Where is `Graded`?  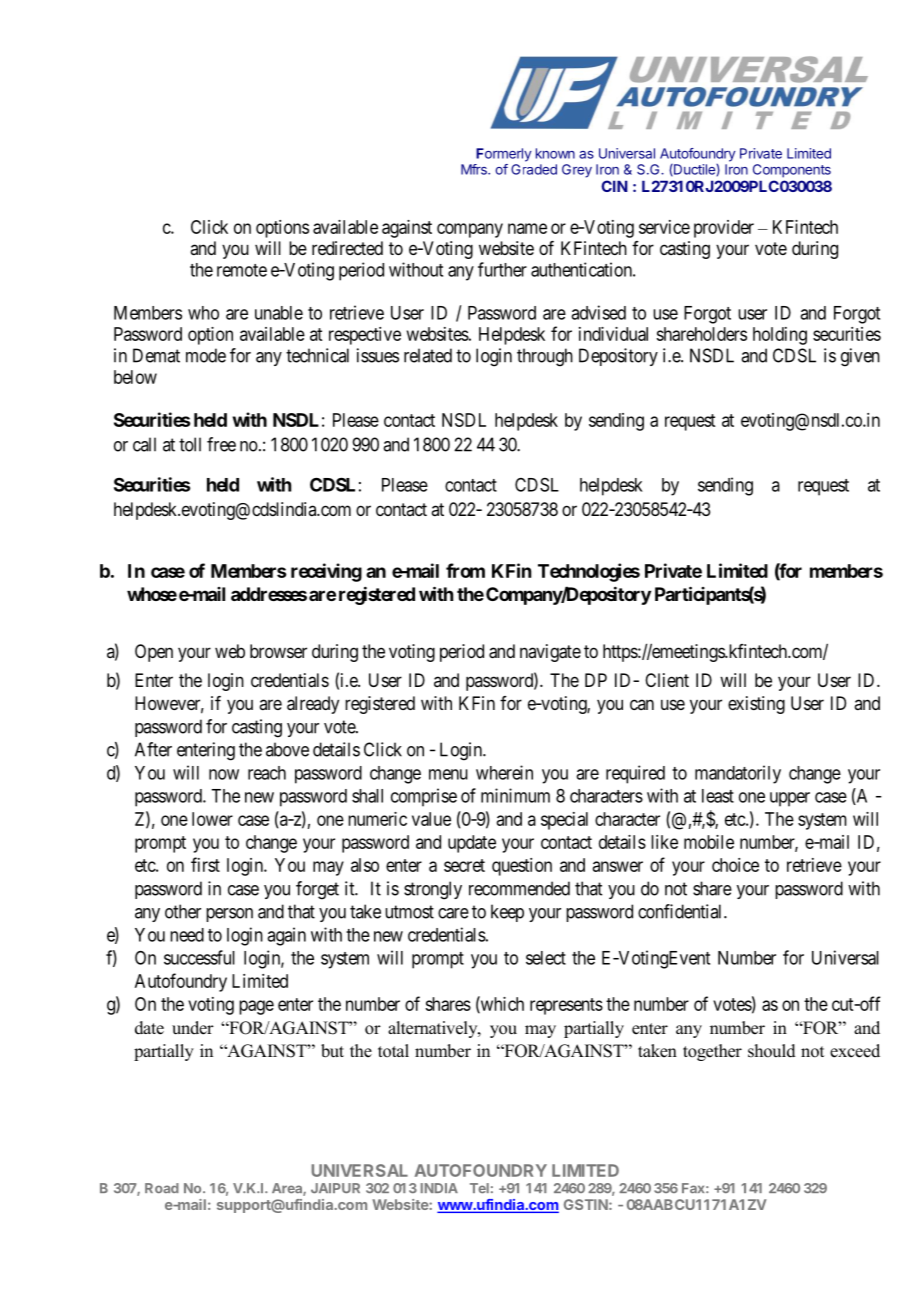
Graded is located at coordinates (534, 169).
